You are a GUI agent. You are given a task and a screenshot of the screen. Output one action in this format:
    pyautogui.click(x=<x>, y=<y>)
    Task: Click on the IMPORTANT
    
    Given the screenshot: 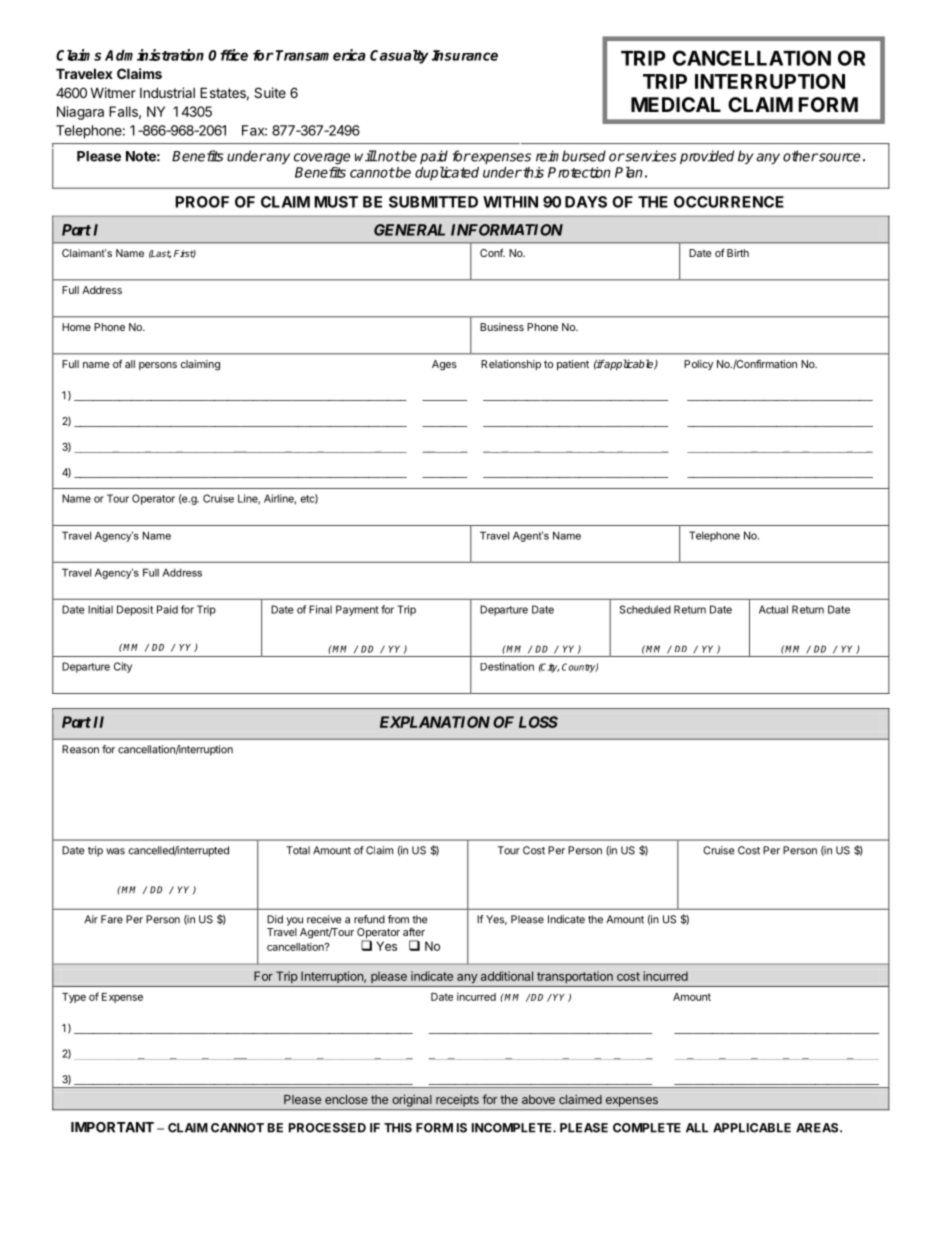 What is the action you would take?
    pyautogui.click(x=112, y=1127)
